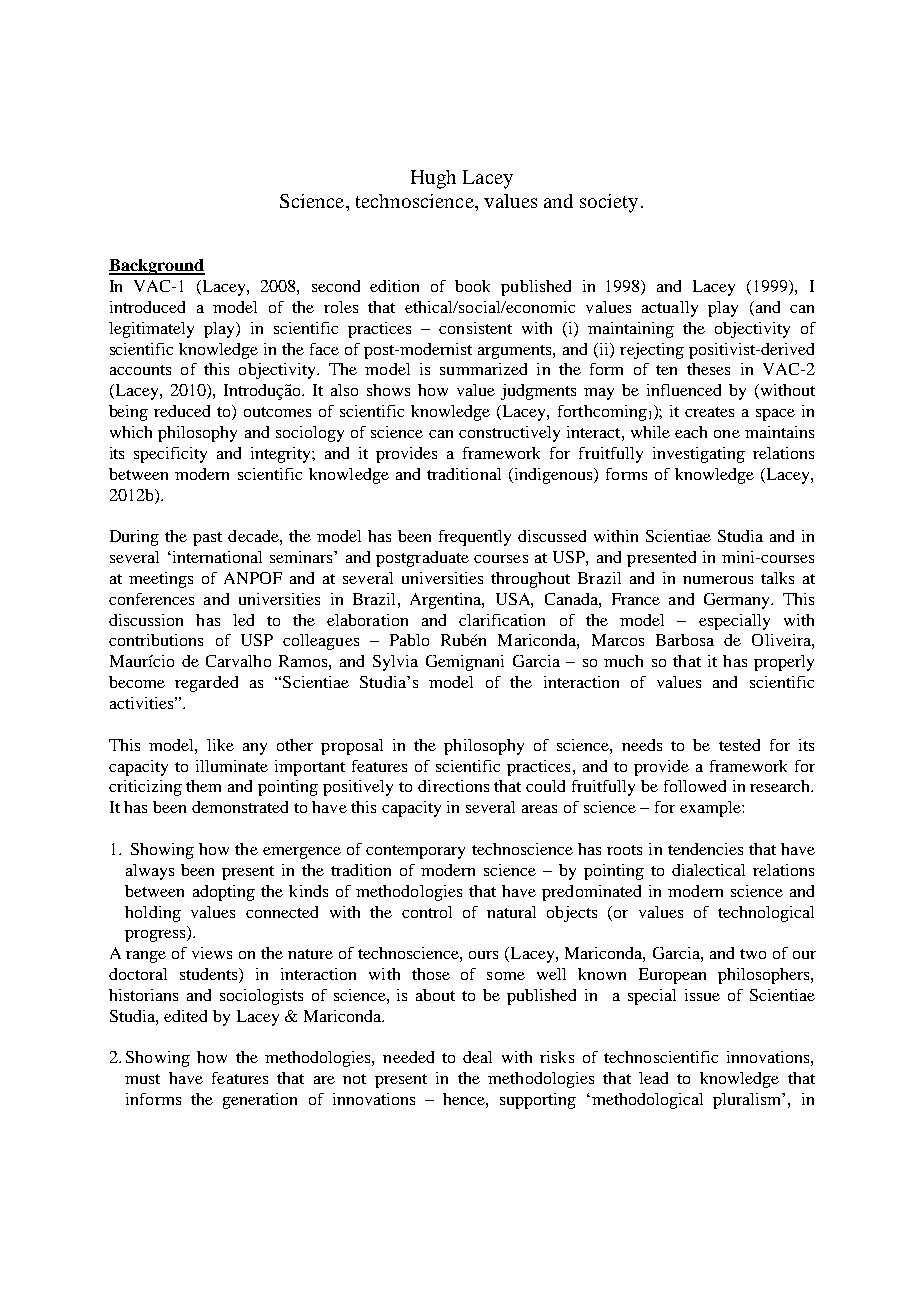 The image size is (924, 1308). What do you see at coordinates (609, 203) in the screenshot?
I see `society` at bounding box center [609, 203].
